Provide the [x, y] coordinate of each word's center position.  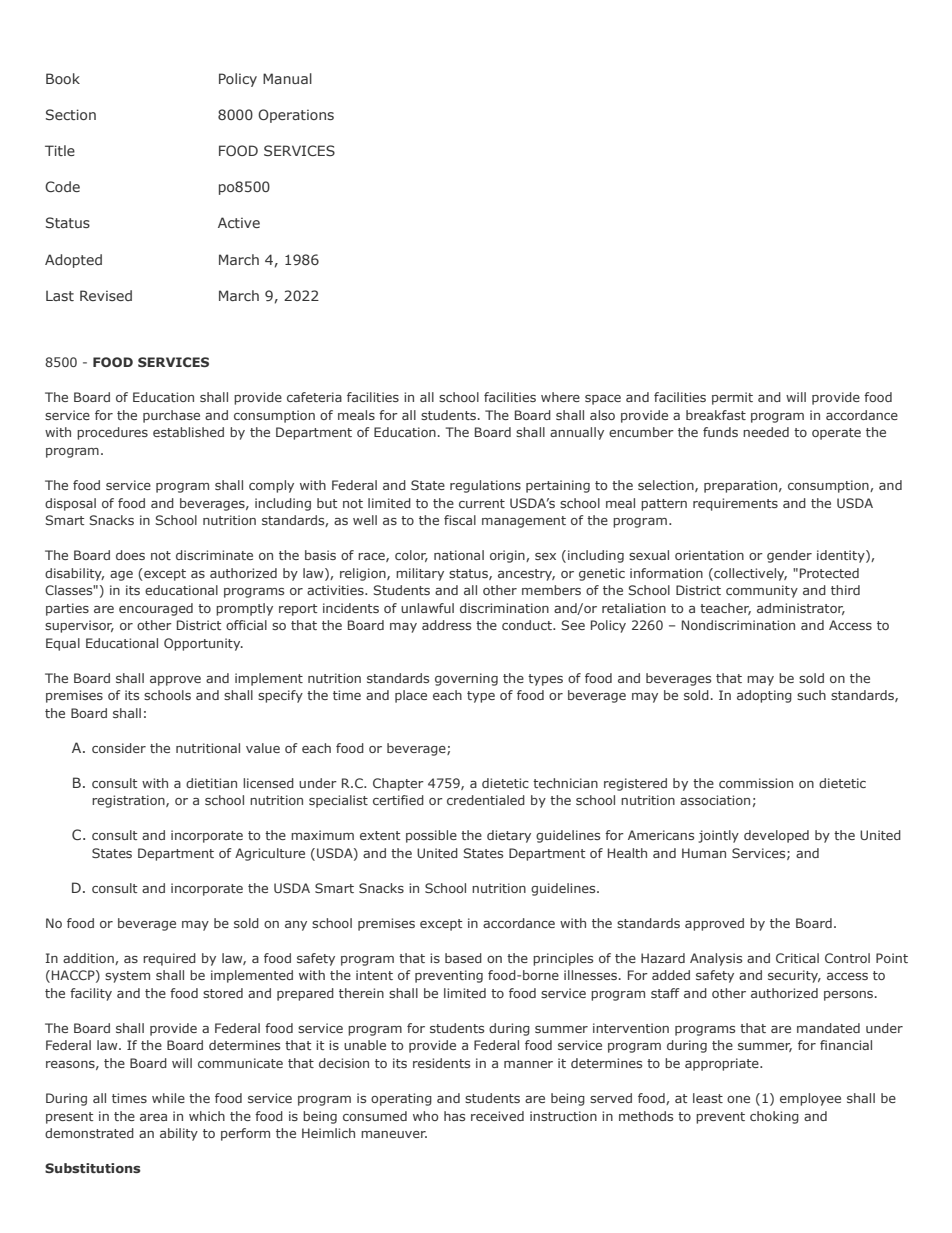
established [188, 432]
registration [129, 801]
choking [774, 1117]
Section [71, 114]
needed [766, 432]
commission [756, 783]
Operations [296, 116]
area [153, 1117]
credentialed [486, 800]
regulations [485, 486]
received [497, 1116]
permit [732, 398]
